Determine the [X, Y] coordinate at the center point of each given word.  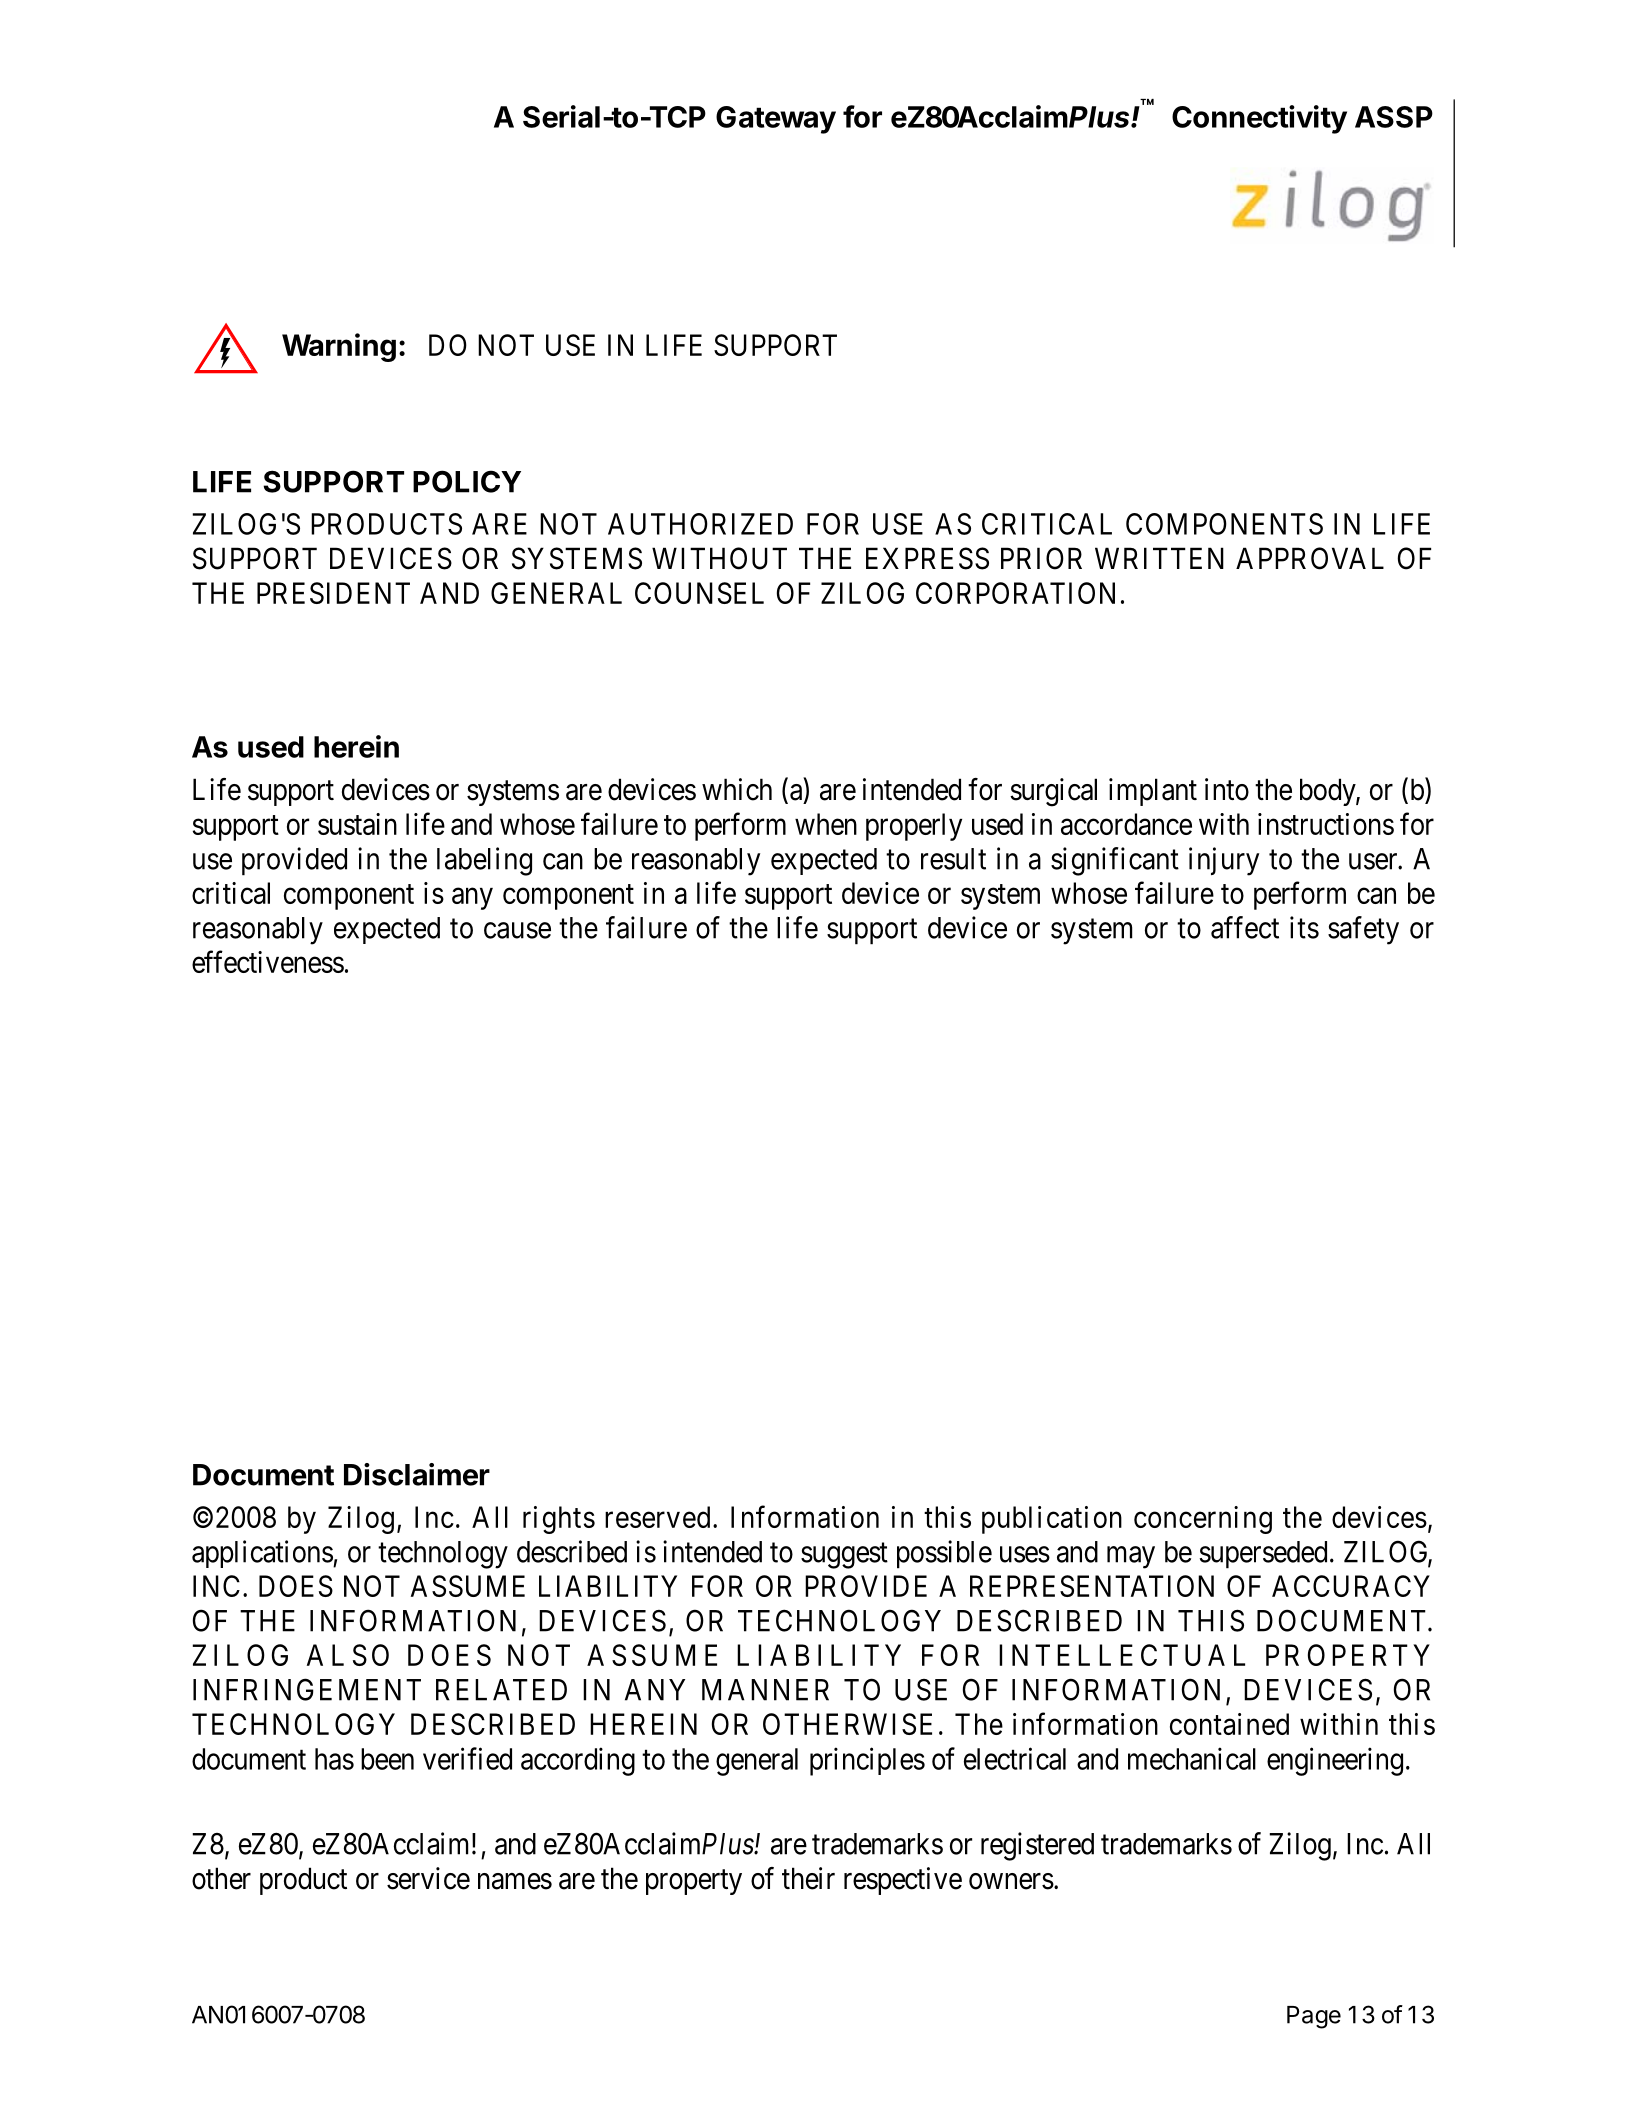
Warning [339, 347]
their [808, 1878]
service [428, 1878]
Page [1314, 2017]
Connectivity [1259, 119]
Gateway [776, 120]
